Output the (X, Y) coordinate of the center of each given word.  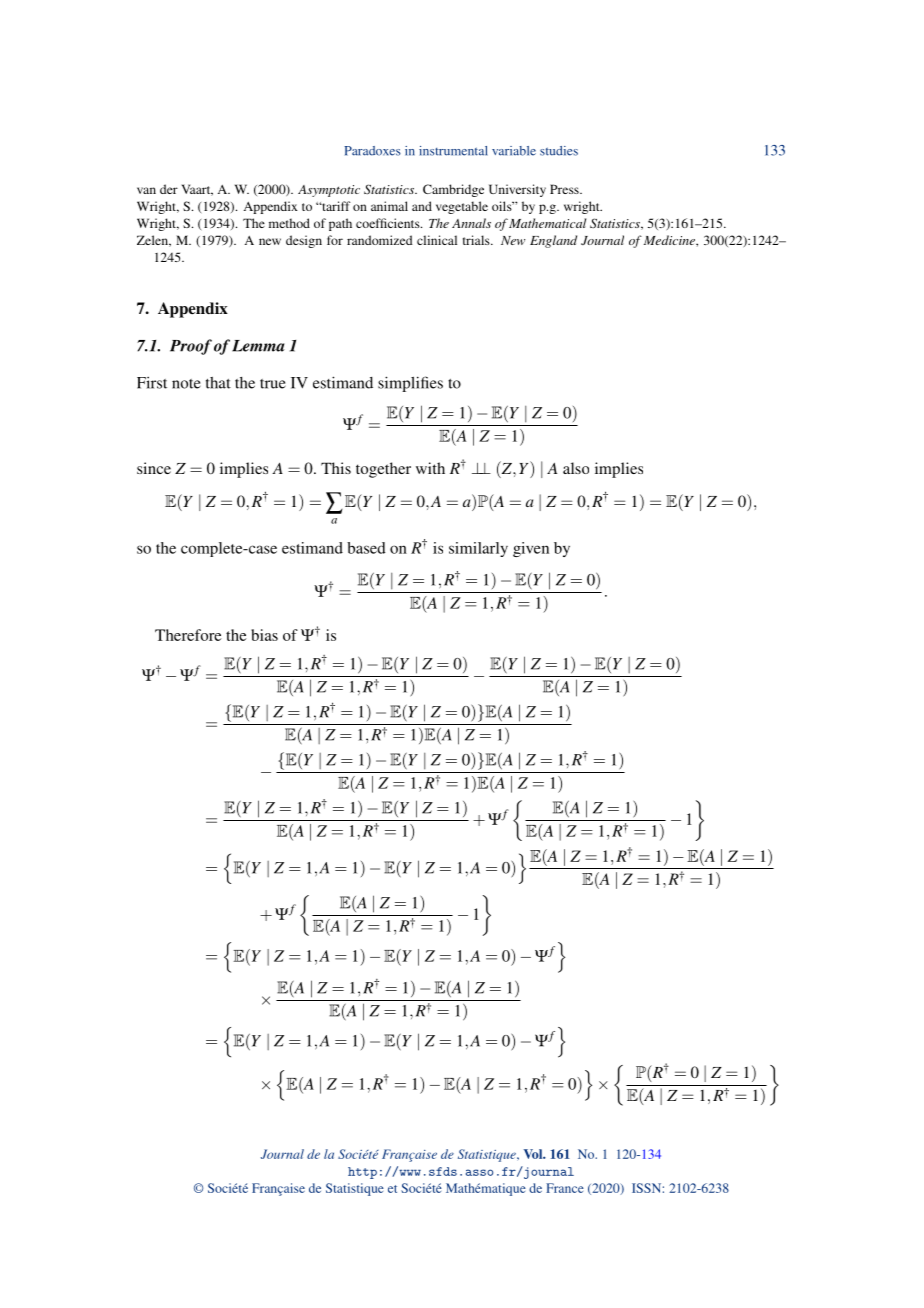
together (383, 470)
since (154, 468)
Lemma (258, 346)
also (576, 468)
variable (514, 151)
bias (264, 635)
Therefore (188, 635)
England (553, 241)
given (531, 549)
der (169, 189)
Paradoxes (372, 151)
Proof (191, 347)
